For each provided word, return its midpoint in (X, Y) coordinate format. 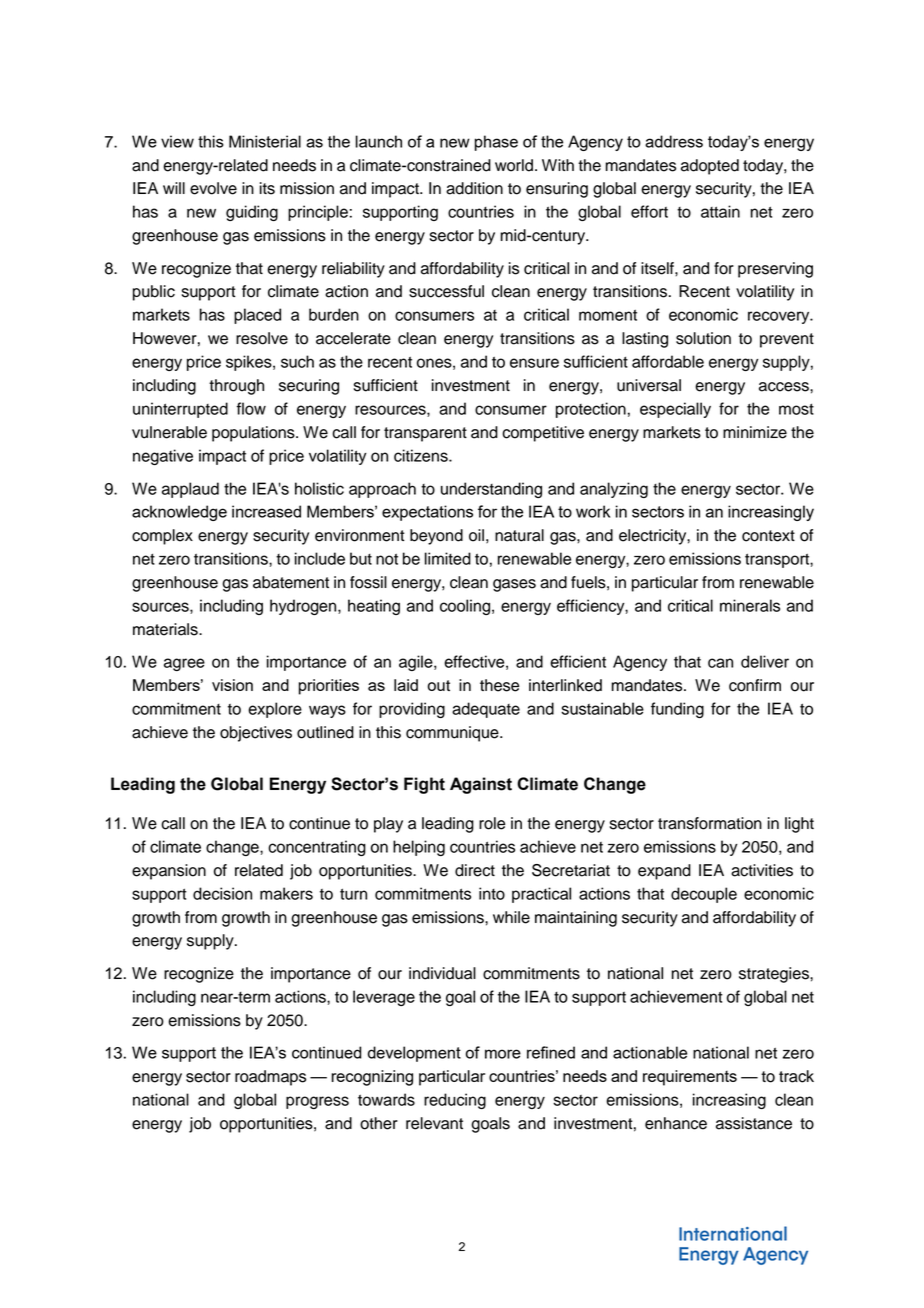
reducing (455, 1101)
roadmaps (270, 1078)
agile (417, 663)
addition (474, 188)
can (720, 663)
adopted (710, 167)
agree (184, 664)
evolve (213, 188)
